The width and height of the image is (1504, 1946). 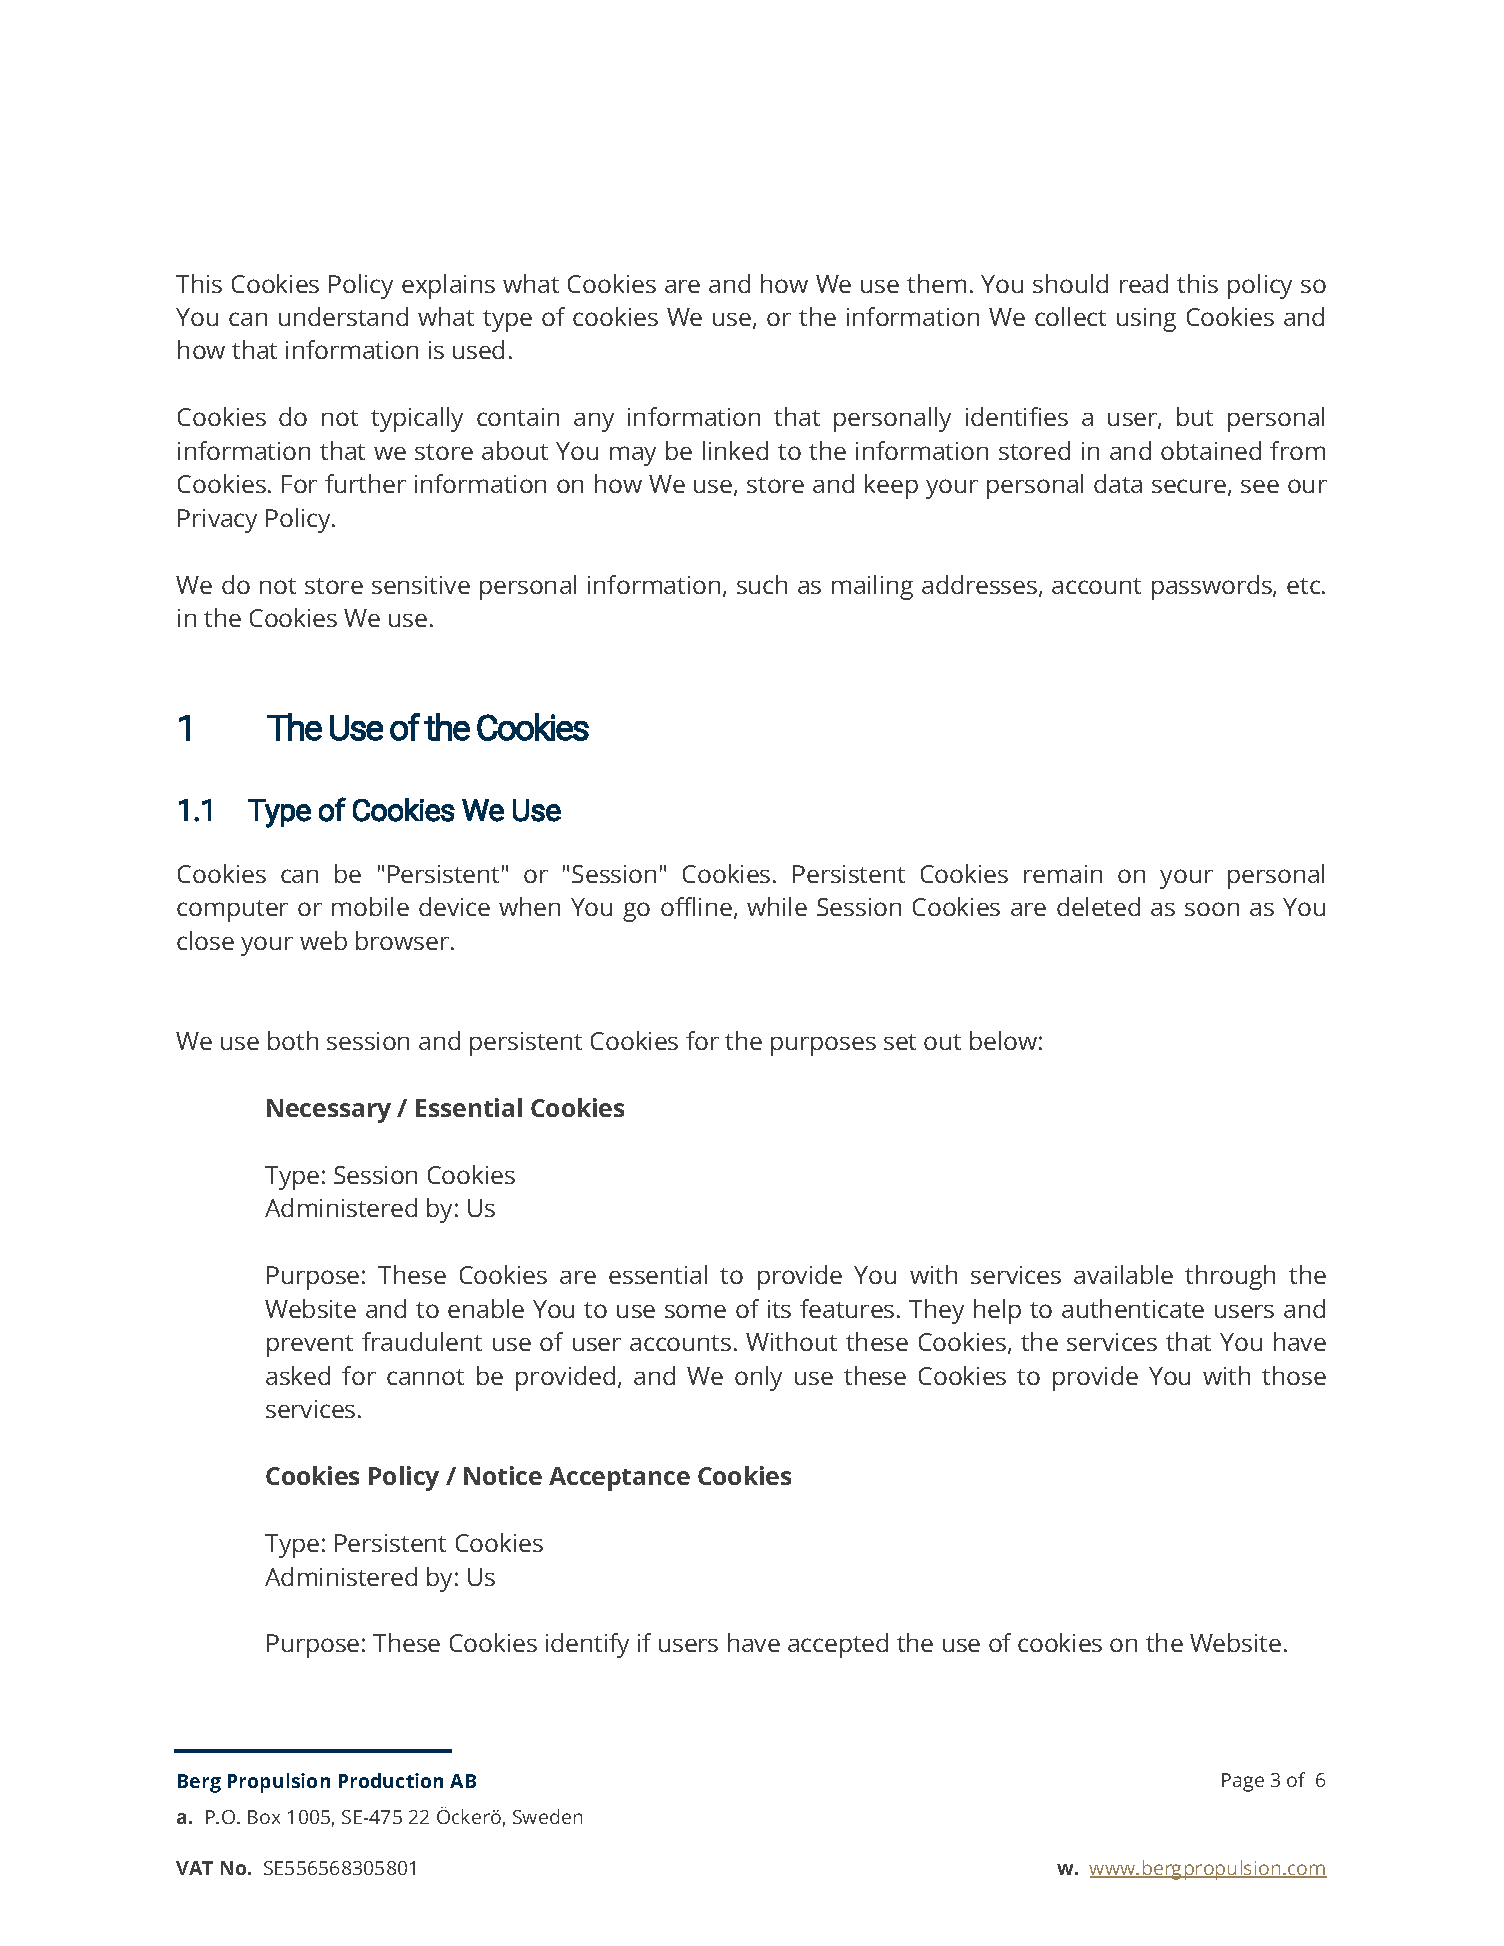 What do you see at coordinates (735, 450) in the image?
I see `linked` at bounding box center [735, 450].
